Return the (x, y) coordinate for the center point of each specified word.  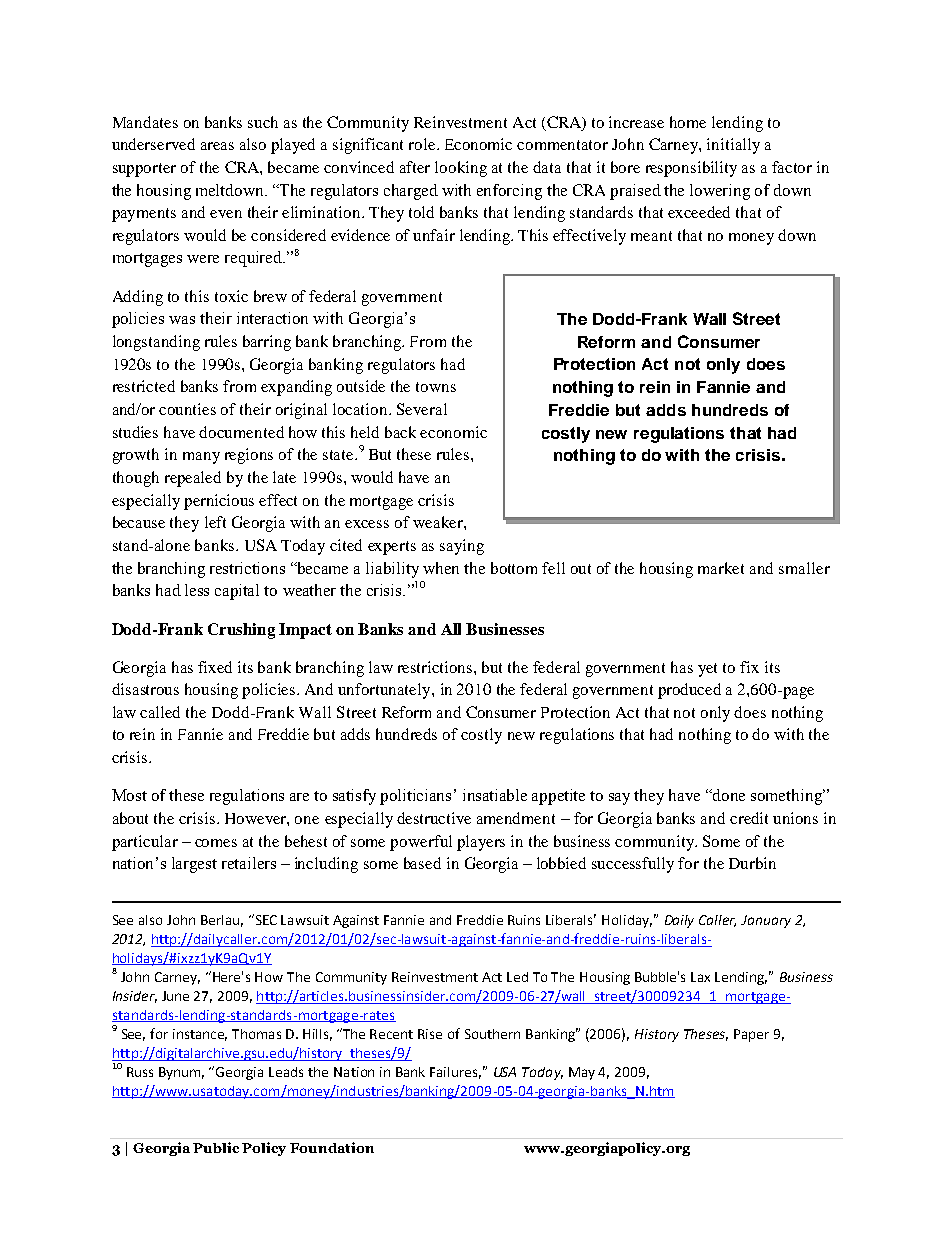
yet (707, 670)
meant (651, 236)
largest (194, 865)
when (441, 568)
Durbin (752, 863)
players (481, 843)
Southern (492, 1034)
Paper (751, 1035)
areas (217, 146)
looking (461, 169)
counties (187, 409)
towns (436, 387)
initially (733, 146)
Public (216, 1147)
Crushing (241, 631)
